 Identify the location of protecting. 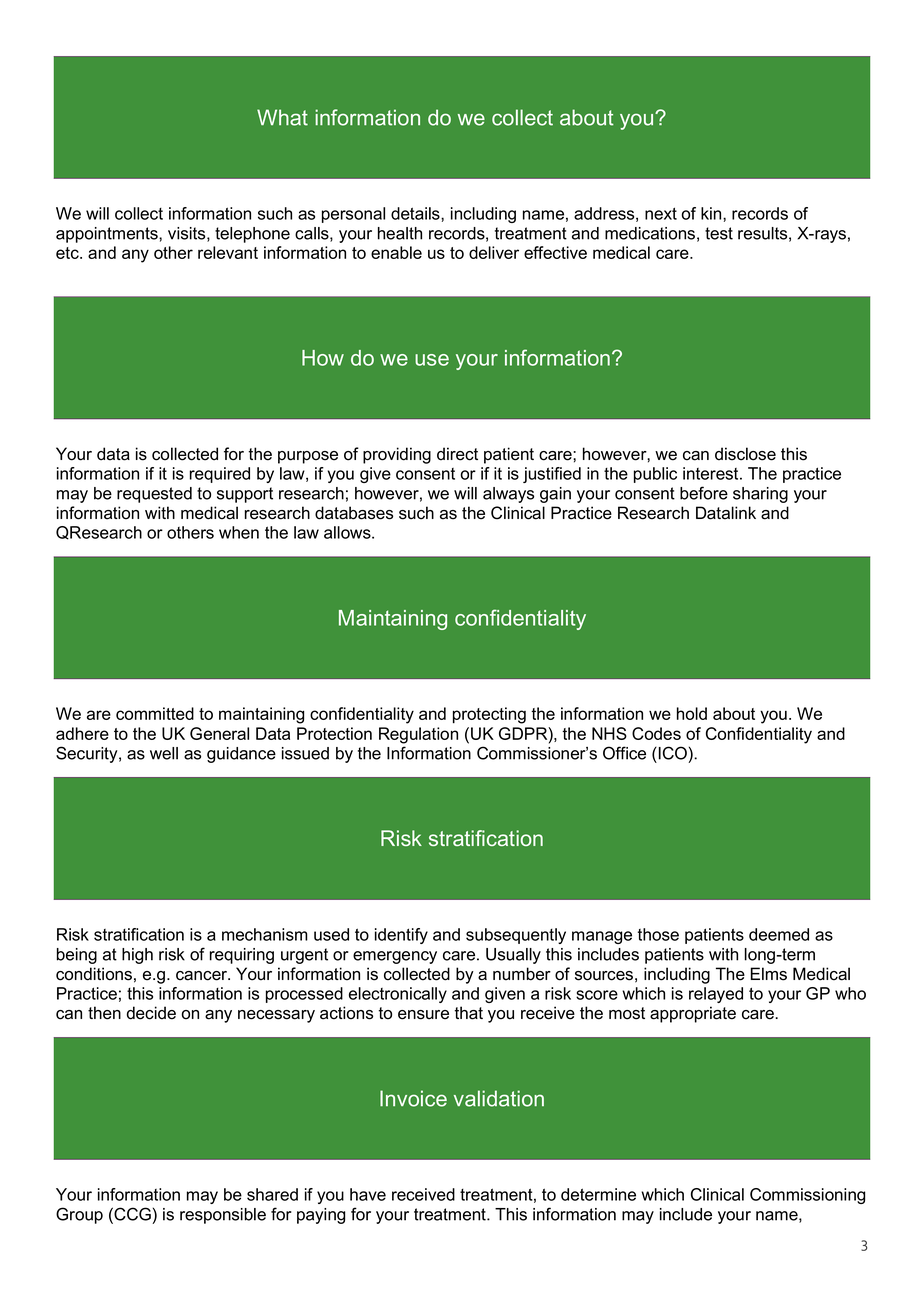
(489, 715).
